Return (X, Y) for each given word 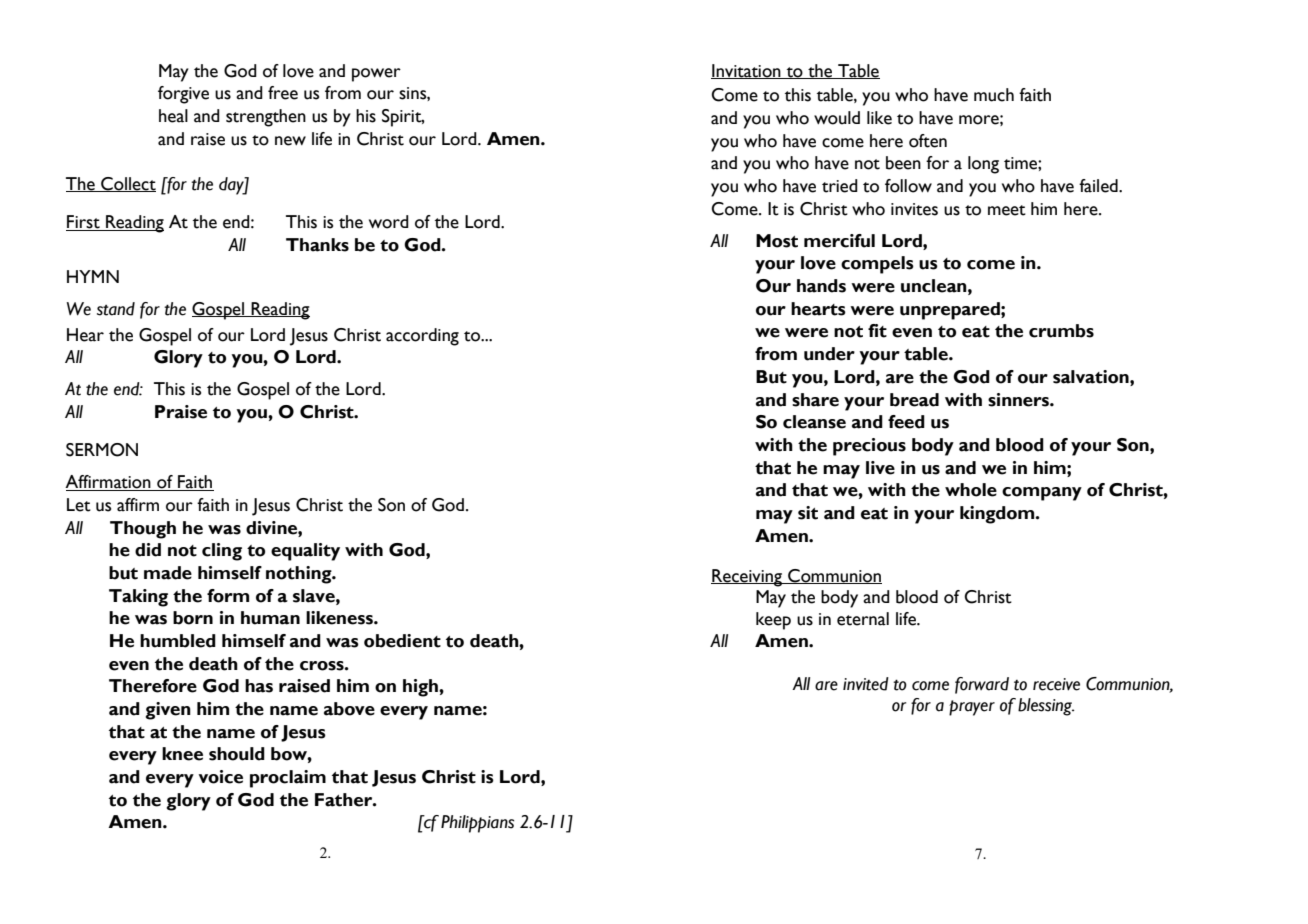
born (193, 618)
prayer (972, 708)
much (994, 95)
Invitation (747, 71)
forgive (183, 95)
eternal (863, 619)
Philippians (477, 824)
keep (773, 621)
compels (877, 265)
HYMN (93, 276)
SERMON (102, 450)
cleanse (814, 422)
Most (777, 241)
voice (221, 777)
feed (906, 422)
